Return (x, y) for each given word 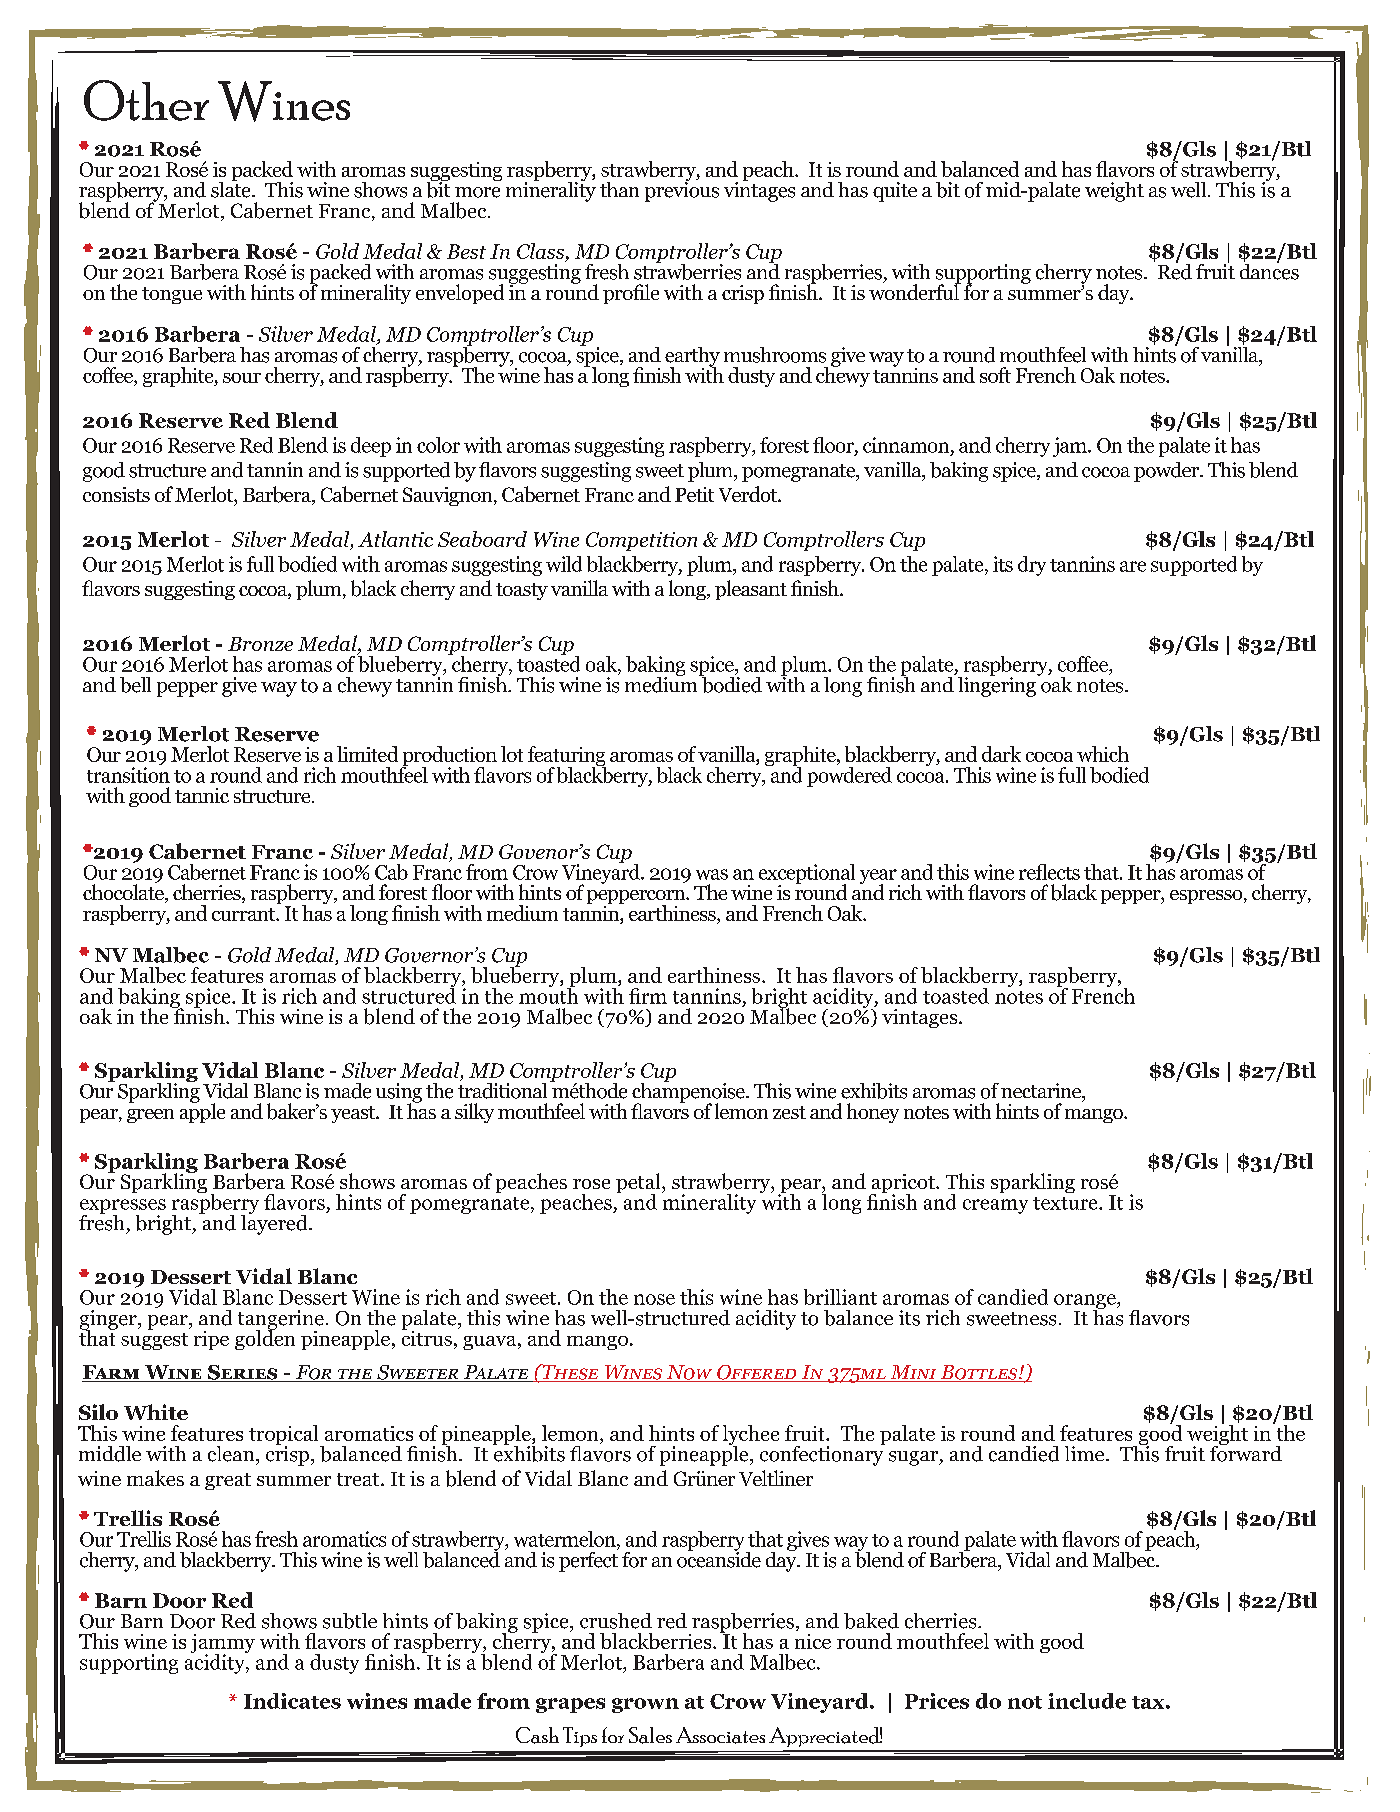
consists (116, 494)
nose (654, 1299)
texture (1066, 1203)
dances (1269, 270)
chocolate (124, 892)
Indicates (292, 1701)
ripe (211, 1340)
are (1133, 566)
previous (682, 190)
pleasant (751, 590)
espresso (1207, 897)
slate (232, 188)
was (712, 874)
